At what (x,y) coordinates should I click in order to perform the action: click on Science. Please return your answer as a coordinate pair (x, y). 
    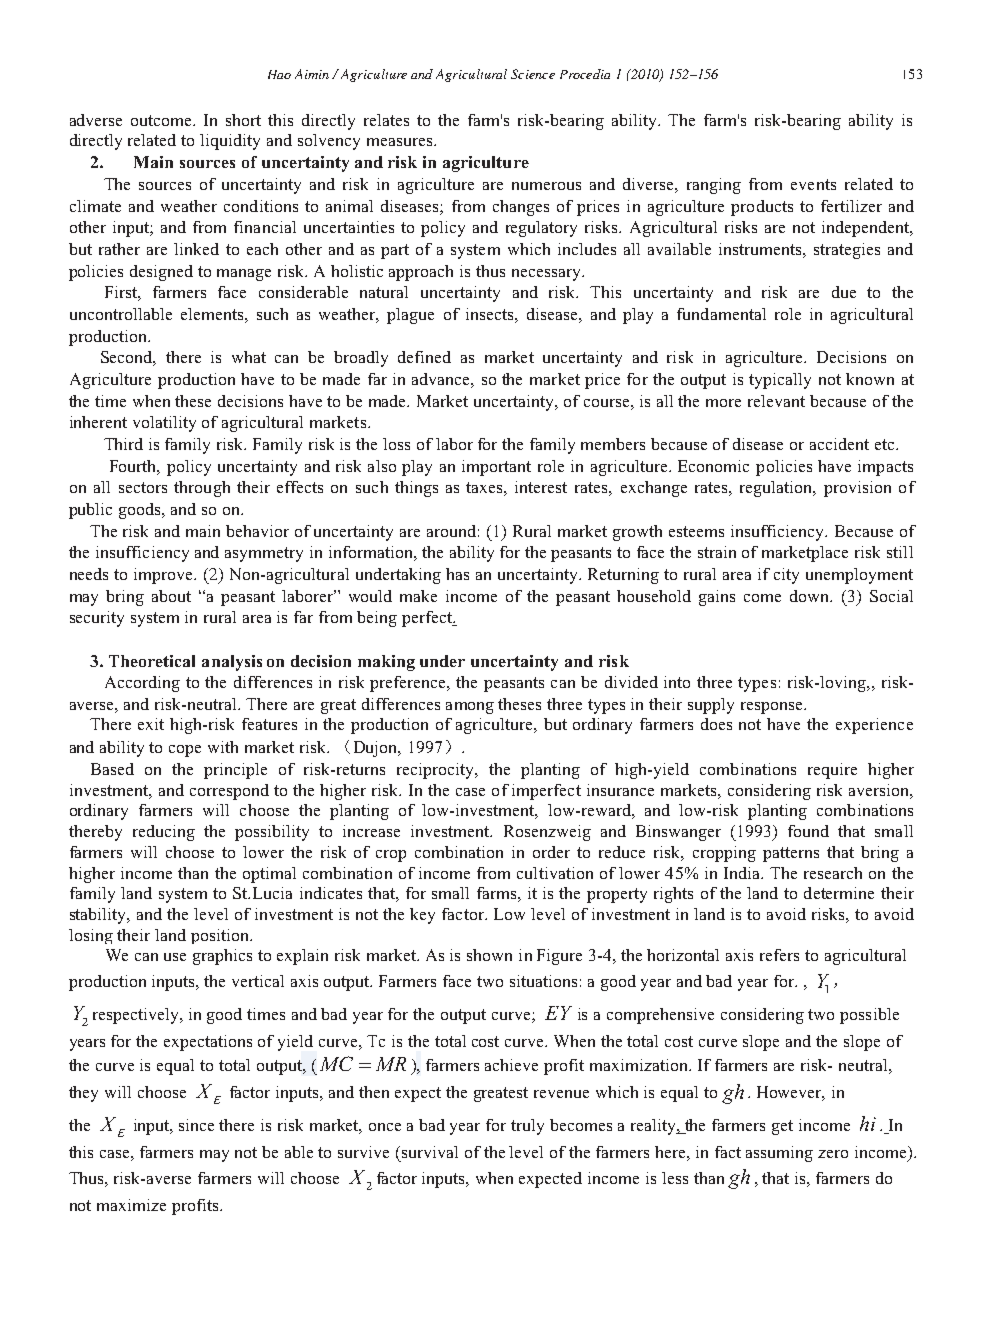
    Looking at the image, I should click on (533, 74).
